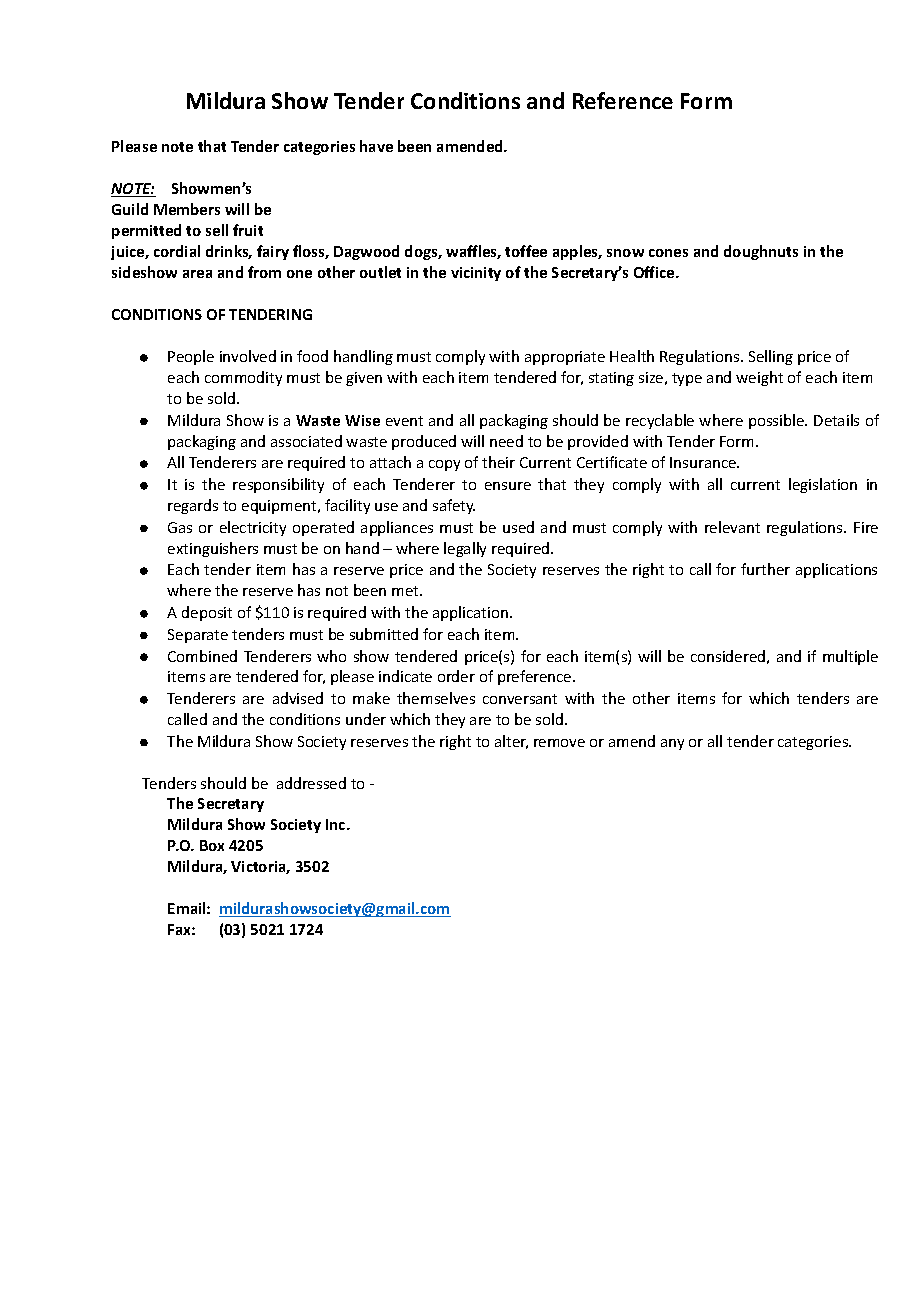 The height and width of the screenshot is (1308, 924). I want to click on have, so click(376, 146).
